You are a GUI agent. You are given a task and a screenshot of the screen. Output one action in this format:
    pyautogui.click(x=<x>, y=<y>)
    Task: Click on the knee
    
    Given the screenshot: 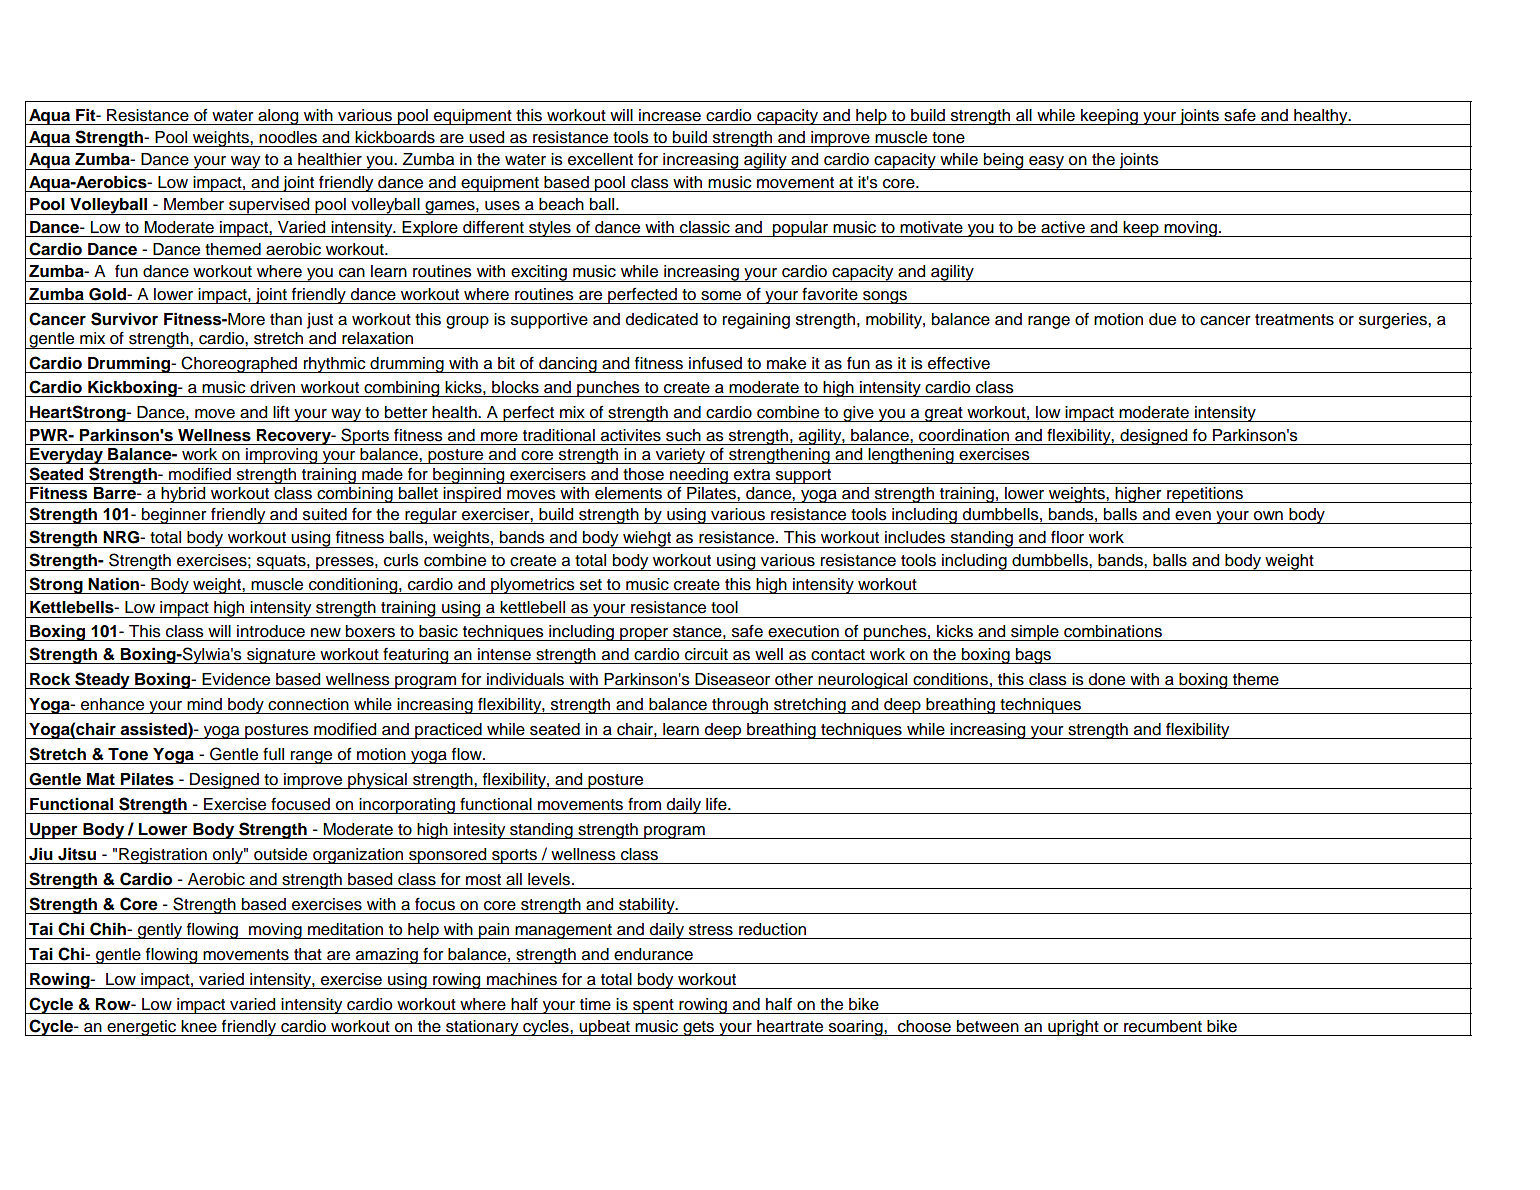 What is the action you would take?
    pyautogui.click(x=199, y=1026)
